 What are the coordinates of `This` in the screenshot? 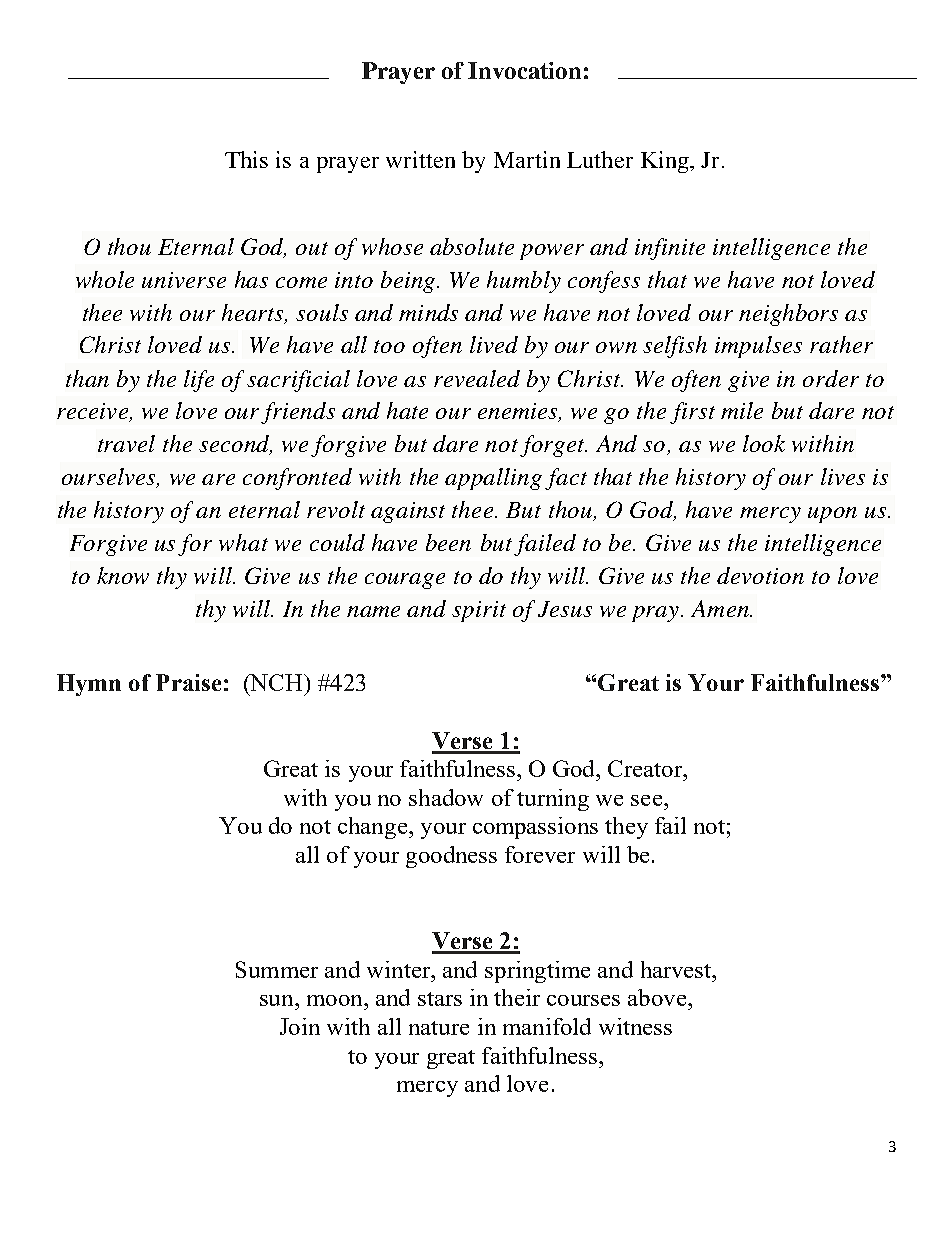 It's located at (246, 159).
